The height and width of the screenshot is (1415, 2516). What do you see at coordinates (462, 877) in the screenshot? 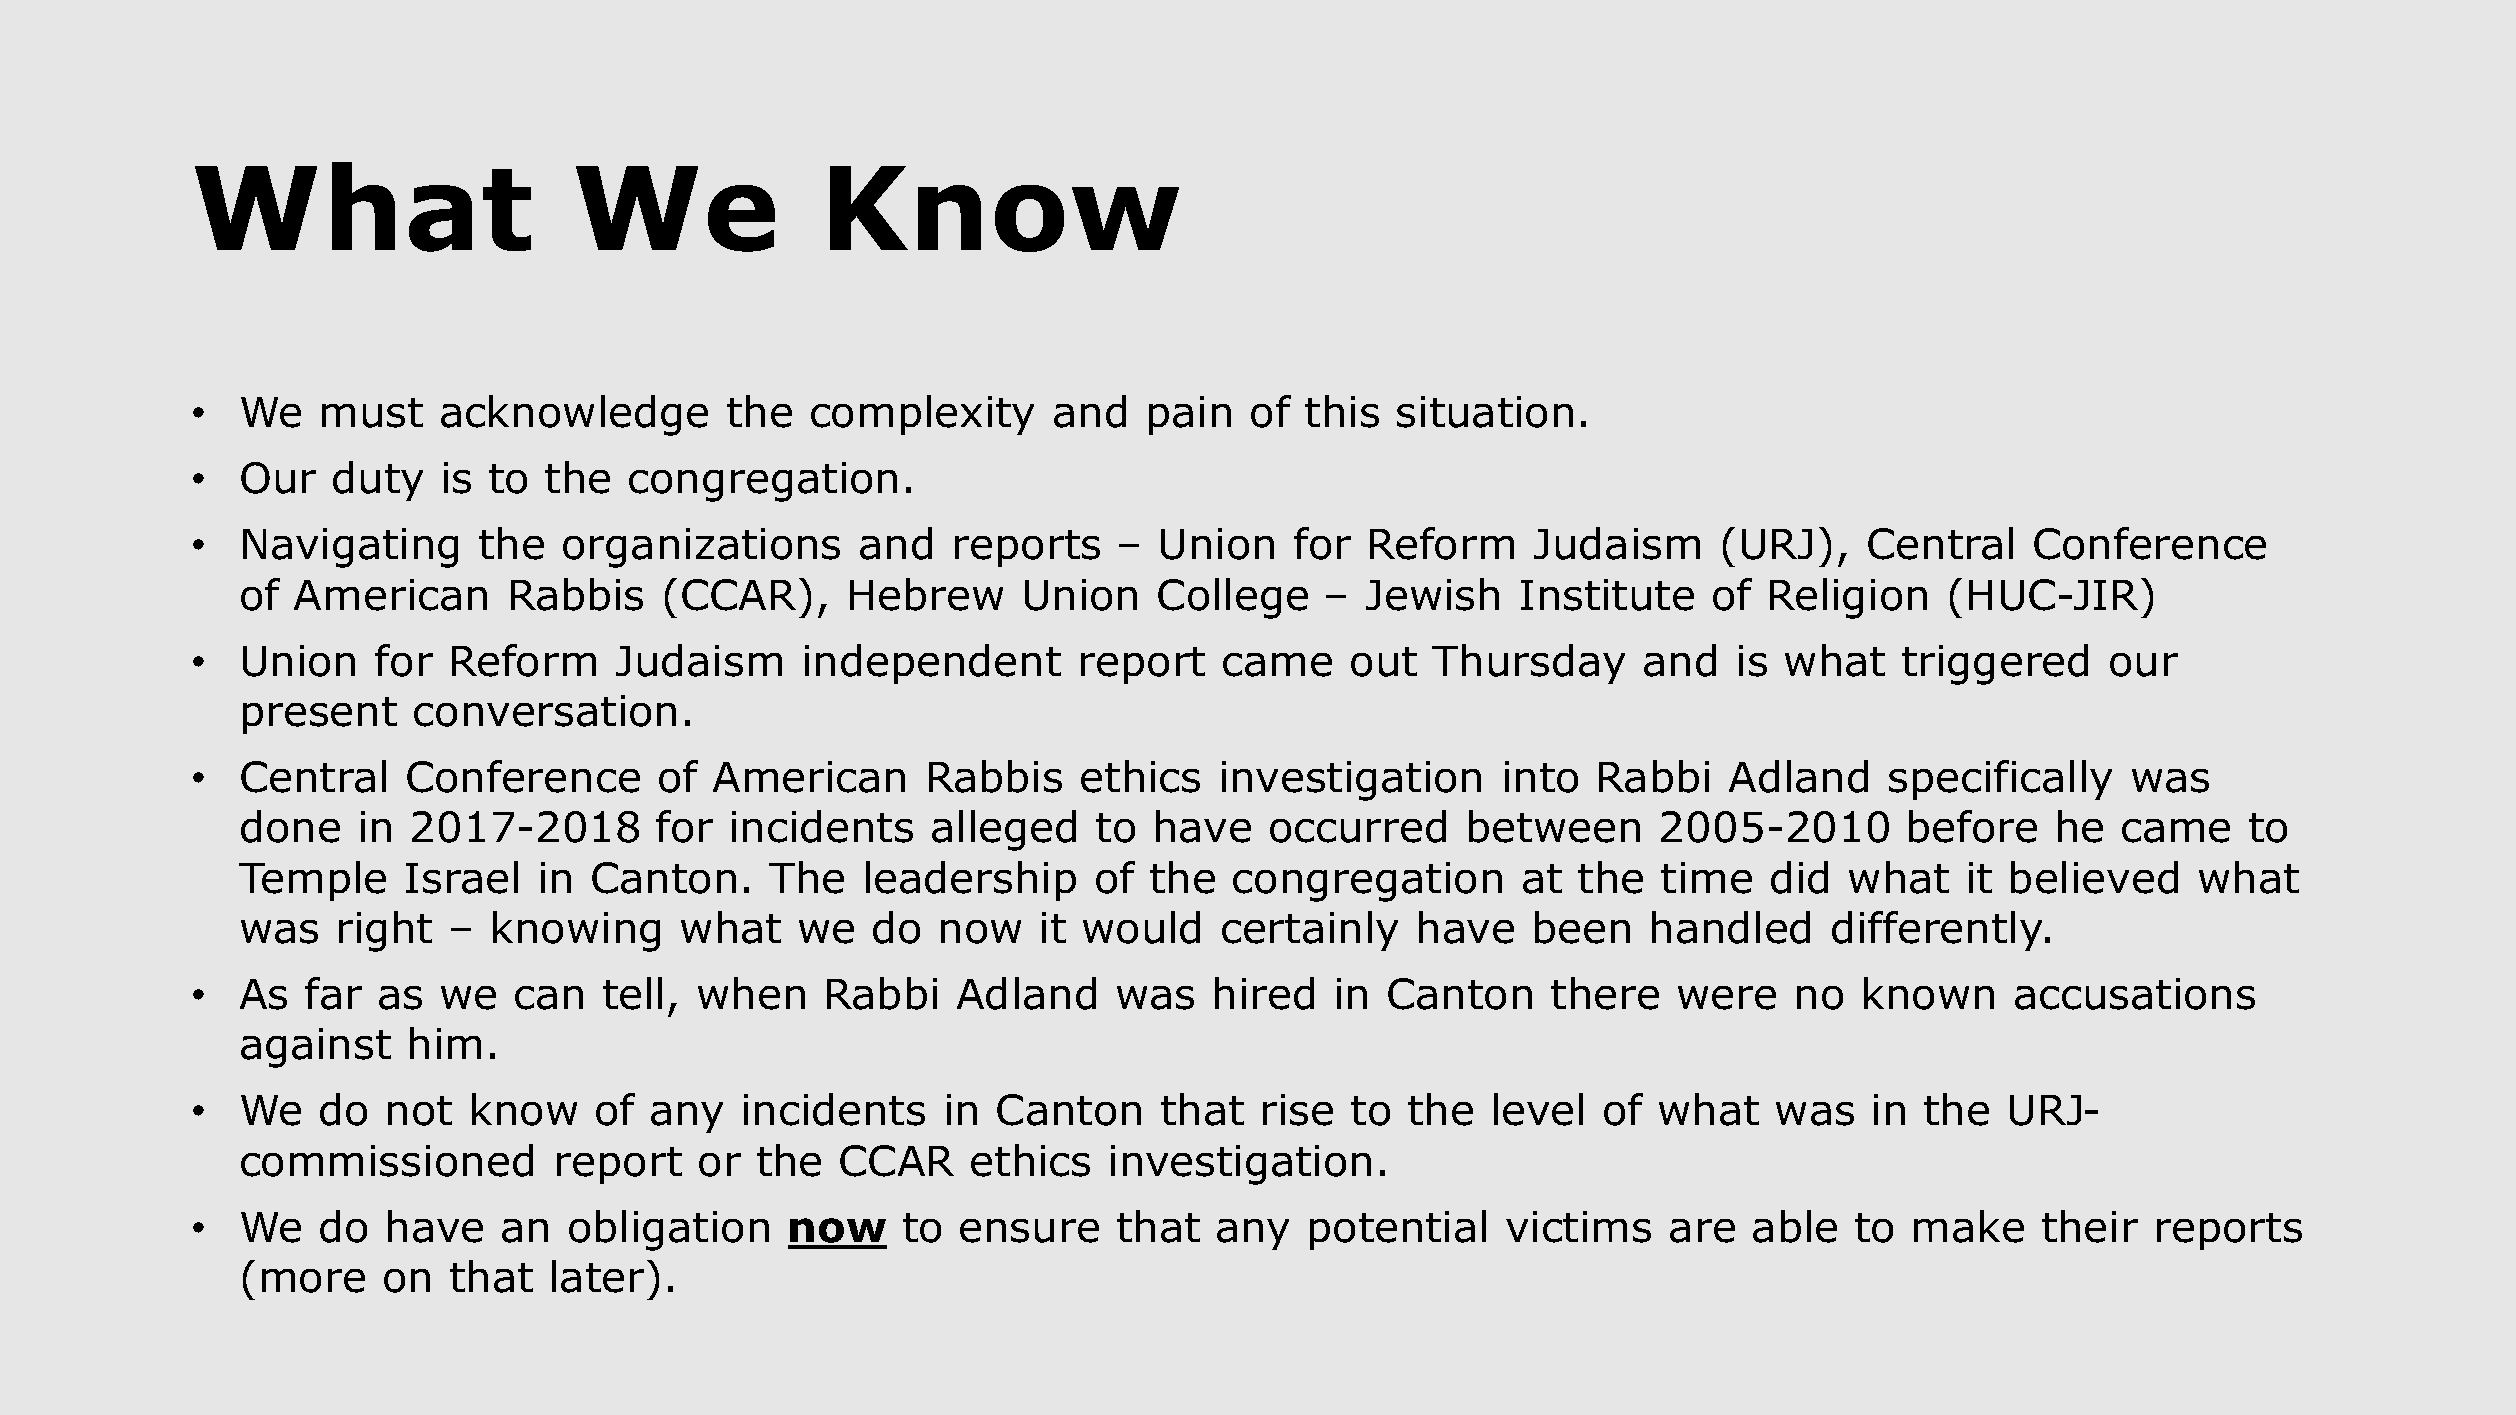
I see `Israel` at bounding box center [462, 877].
